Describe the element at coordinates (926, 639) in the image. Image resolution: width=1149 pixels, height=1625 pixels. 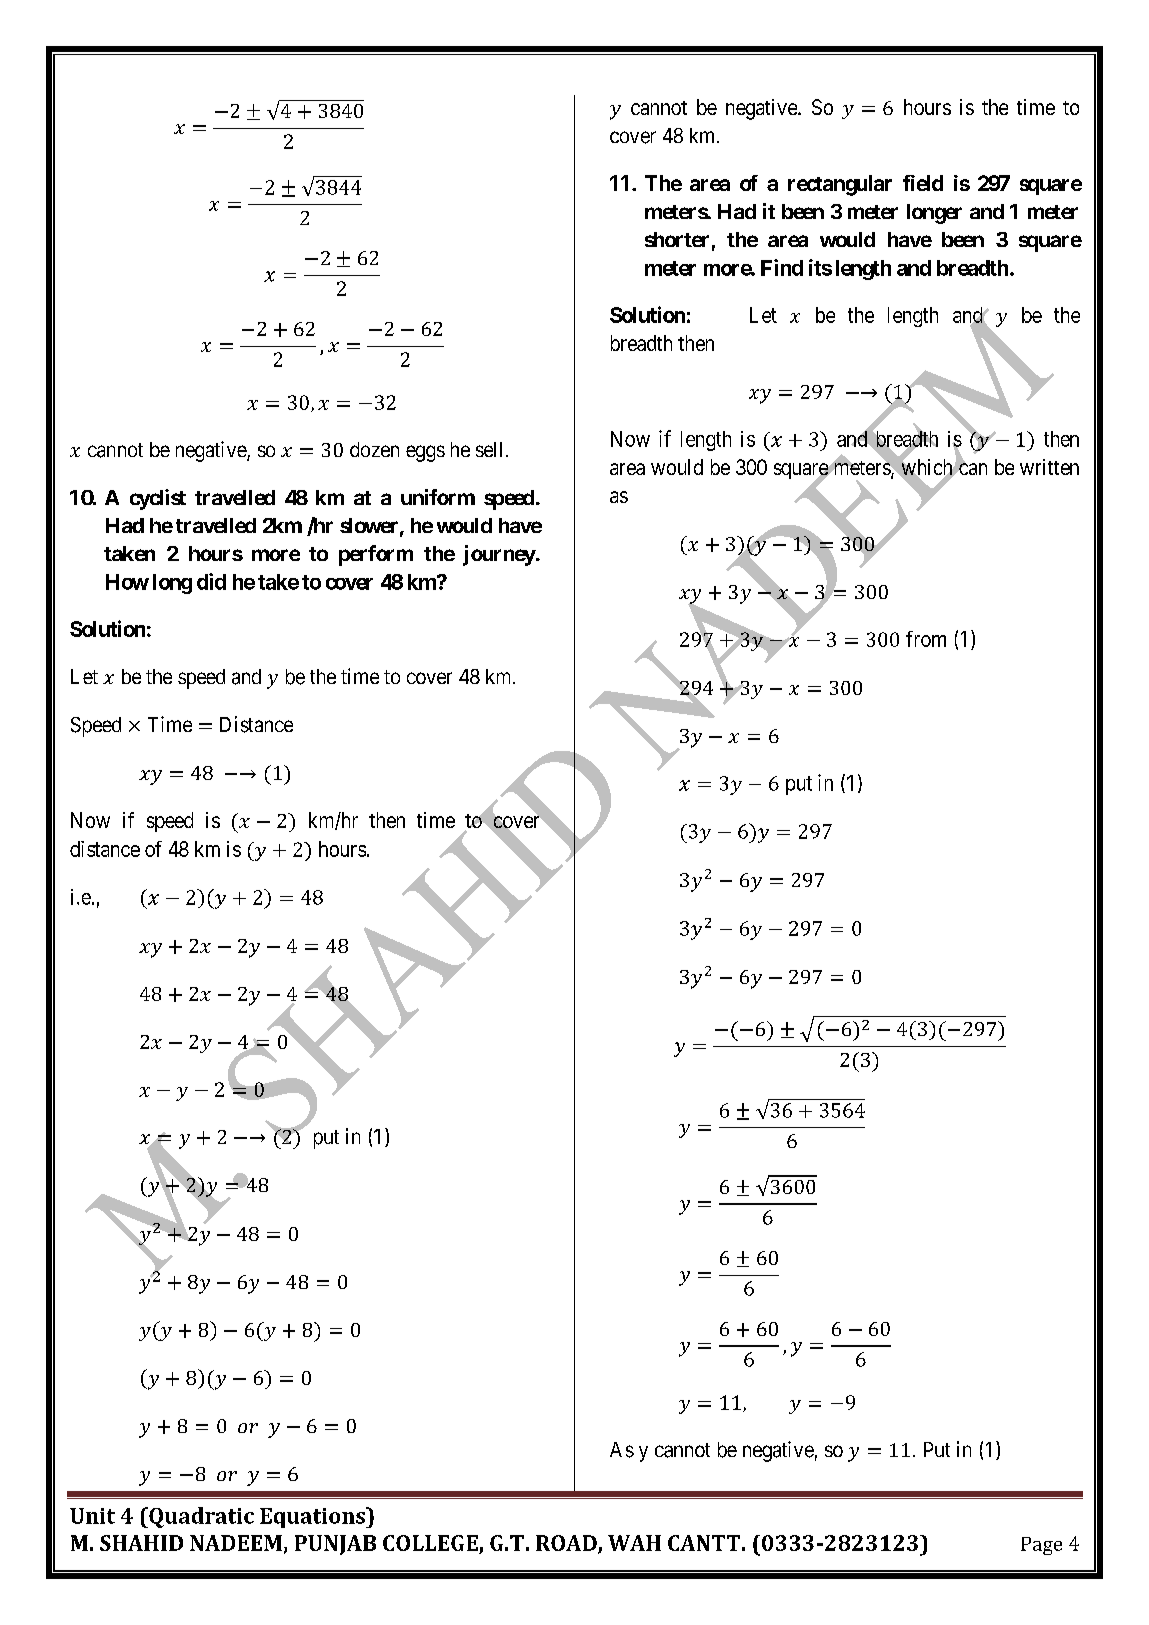
I see `from` at that location.
